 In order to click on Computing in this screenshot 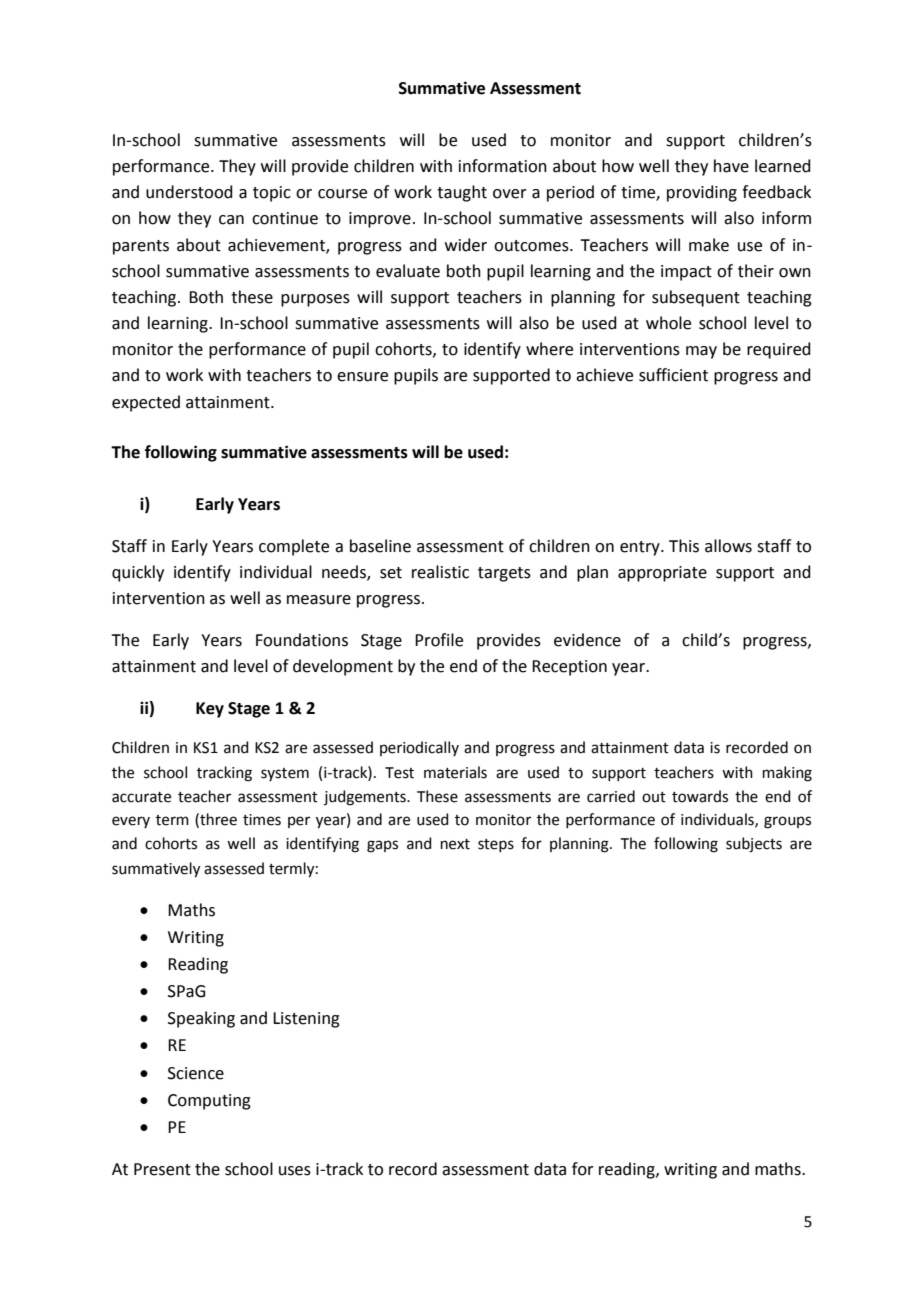, I will do `click(209, 1102)`.
